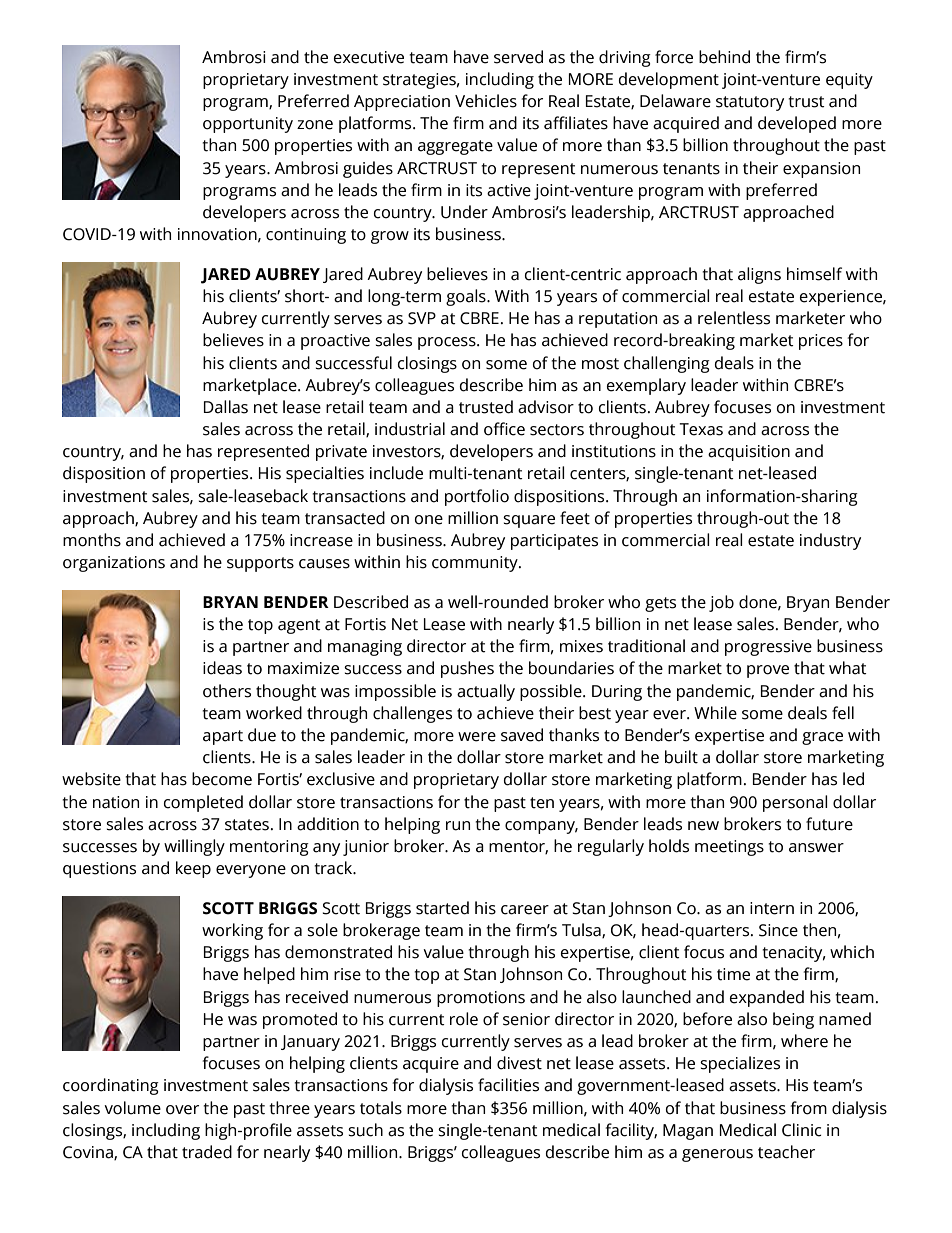 The image size is (952, 1233). What do you see at coordinates (226, 407) in the screenshot?
I see `Dallas` at bounding box center [226, 407].
